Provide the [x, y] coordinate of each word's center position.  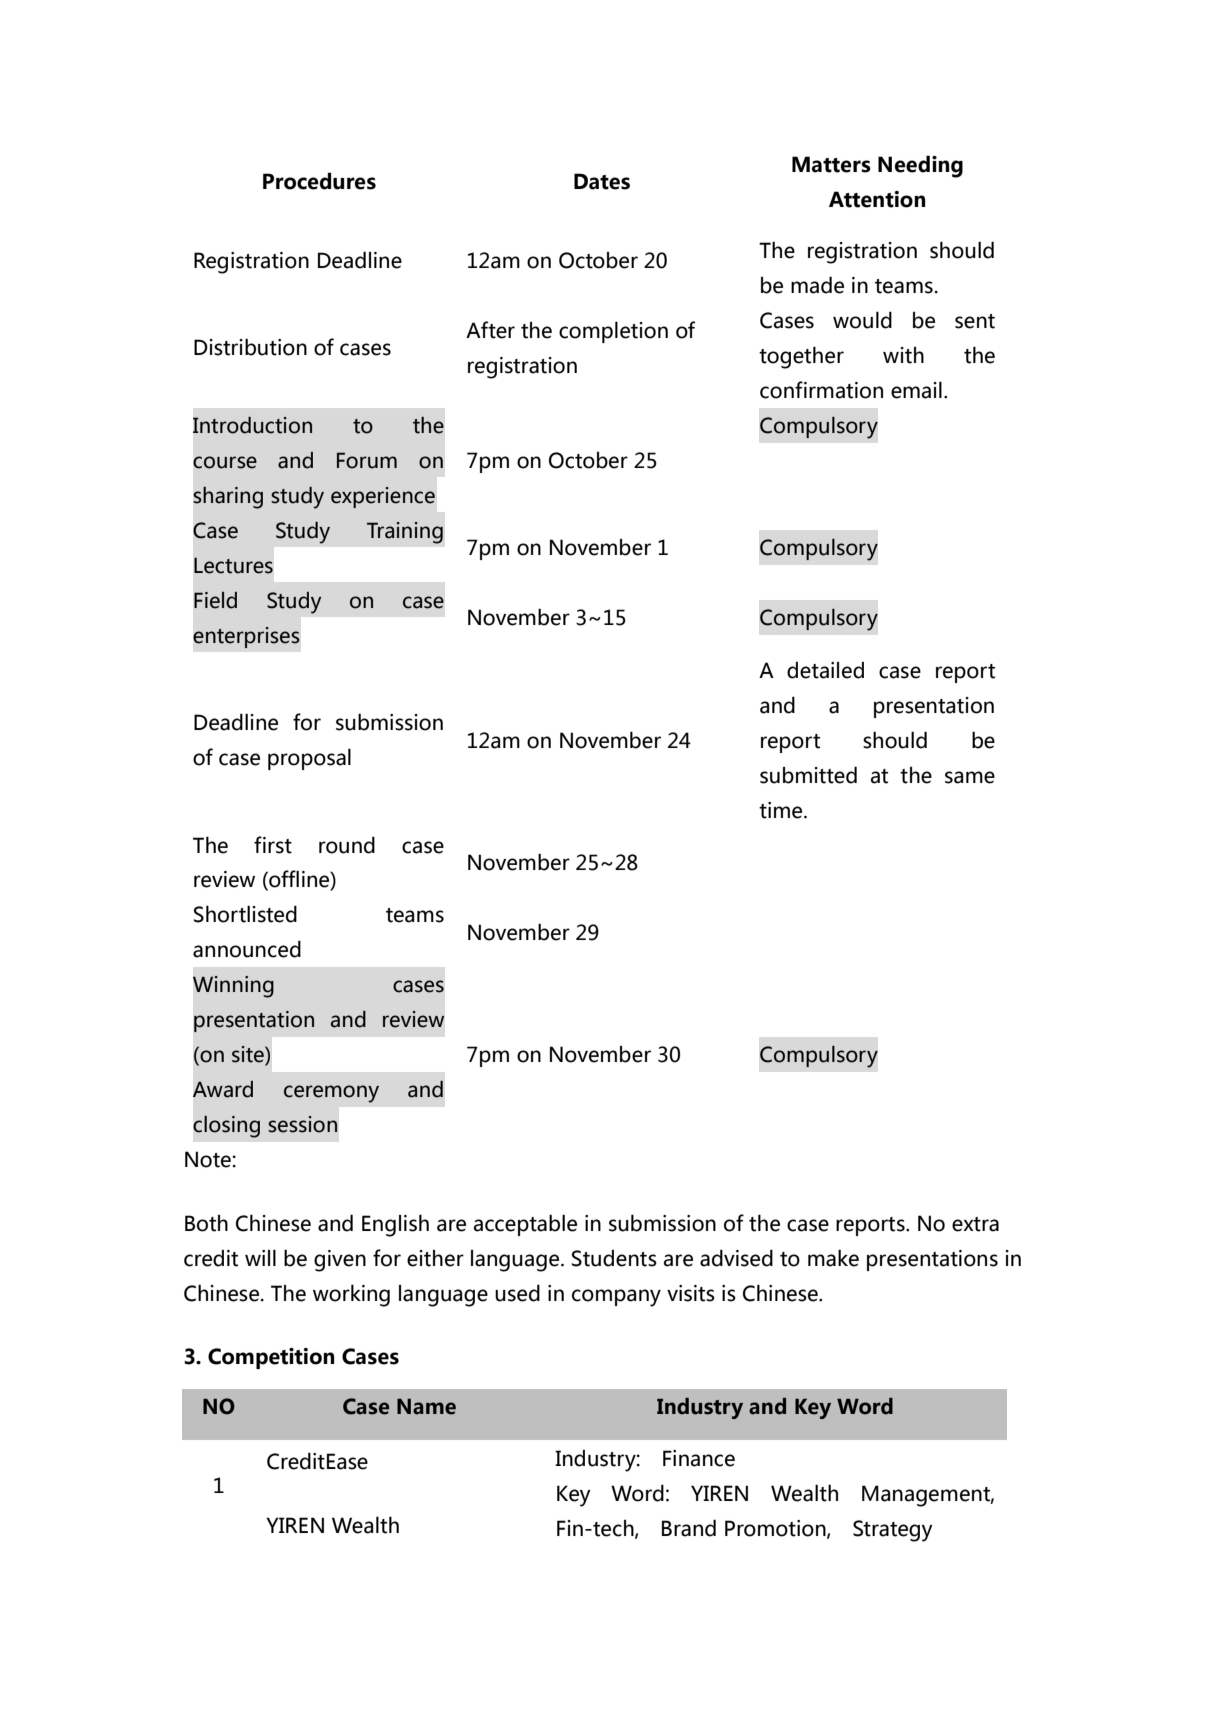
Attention [877, 199]
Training [405, 533]
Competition [271, 1358]
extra [975, 1224]
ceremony [331, 1094]
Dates [602, 181]
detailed [825, 670]
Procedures [319, 181]
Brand [689, 1528]
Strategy [893, 1531]
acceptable [525, 1225]
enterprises [246, 637]
